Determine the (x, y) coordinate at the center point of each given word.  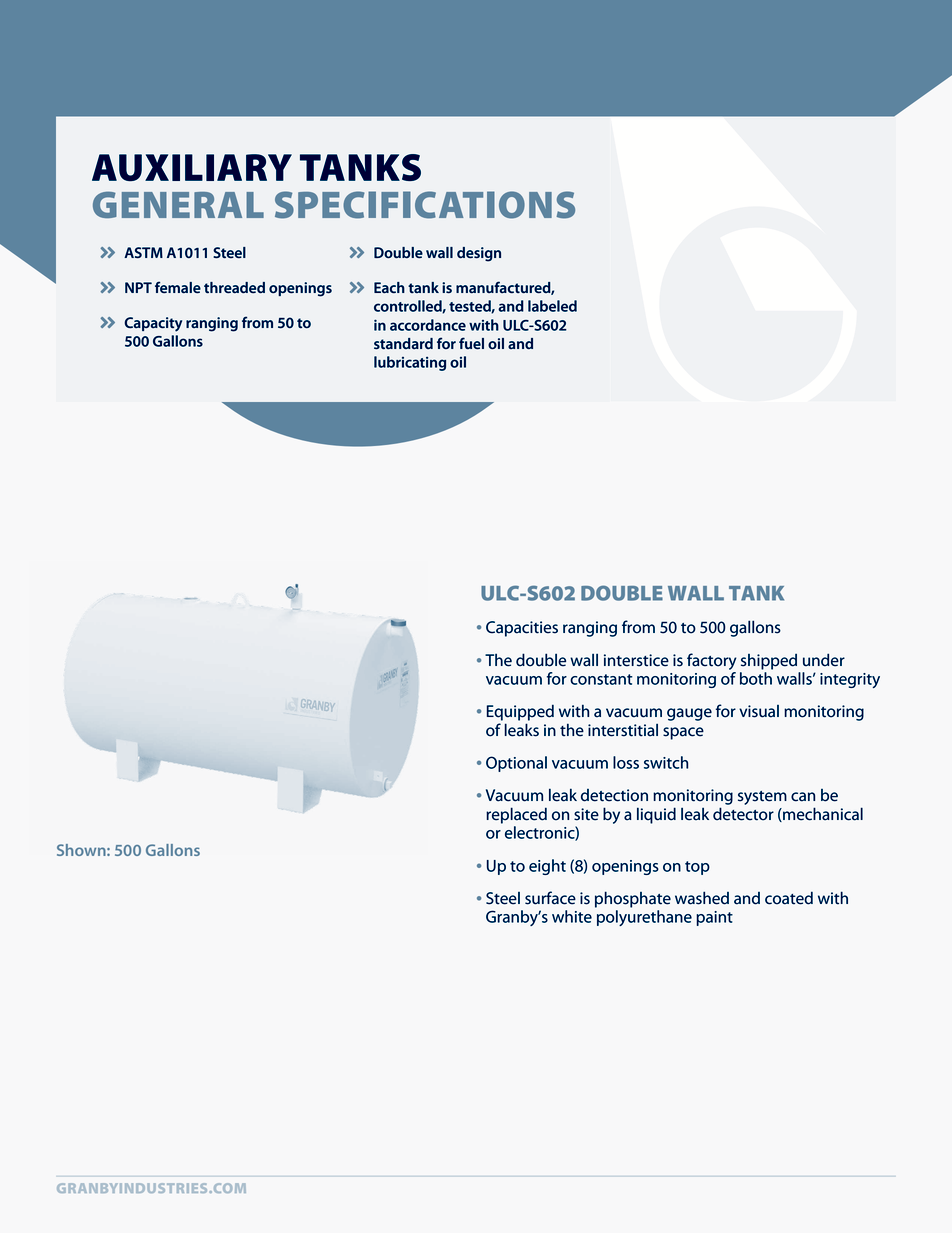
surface (550, 898)
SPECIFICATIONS (425, 205)
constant (601, 679)
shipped (769, 662)
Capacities (522, 629)
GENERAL (178, 204)
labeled (552, 306)
